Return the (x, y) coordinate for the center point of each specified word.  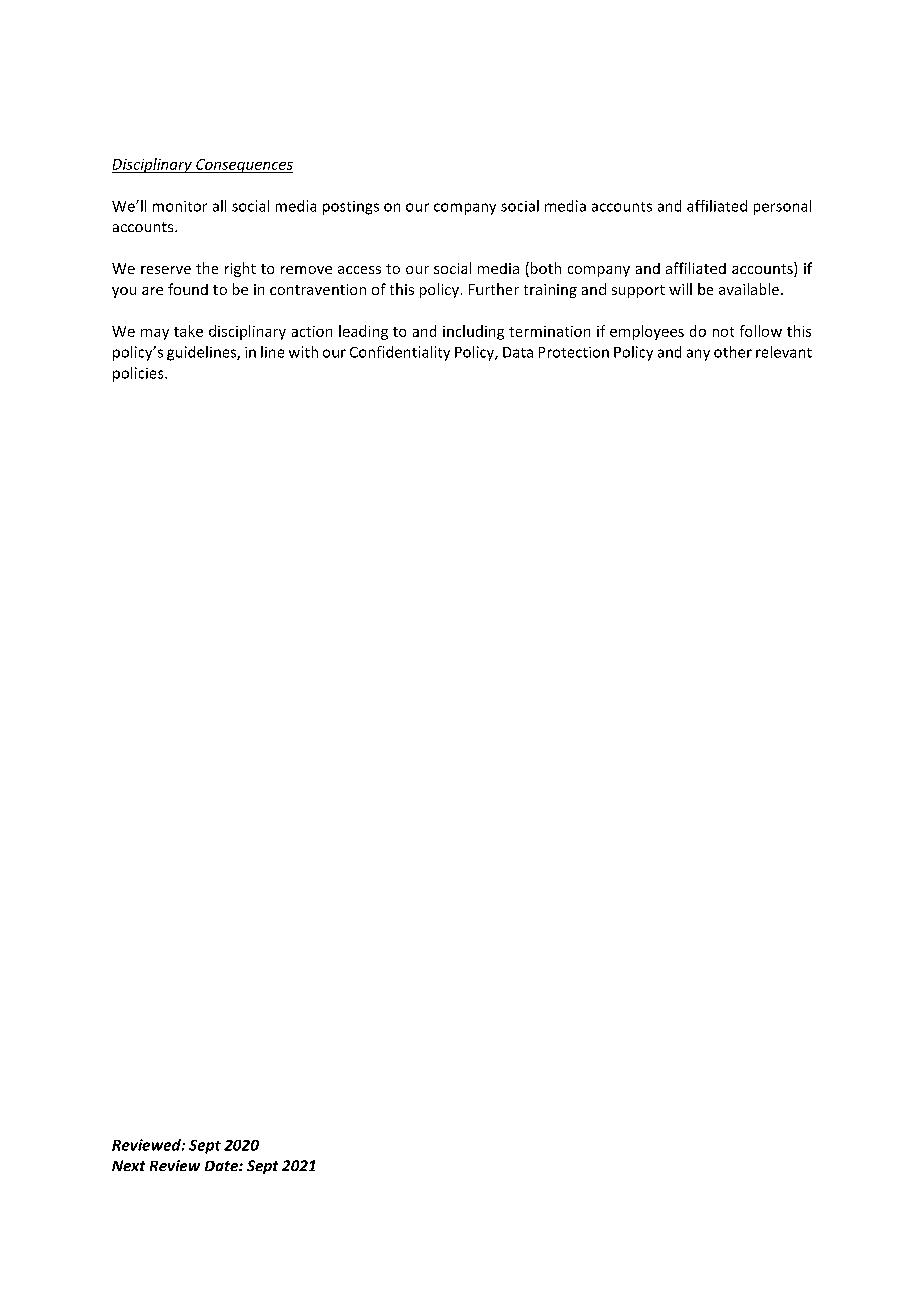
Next (128, 1165)
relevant (784, 352)
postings (351, 208)
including (473, 332)
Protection (574, 352)
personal (782, 207)
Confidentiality (400, 353)
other (733, 352)
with (303, 352)
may (155, 334)
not (723, 332)
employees (647, 332)
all (219, 206)
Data (518, 352)
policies (139, 374)
